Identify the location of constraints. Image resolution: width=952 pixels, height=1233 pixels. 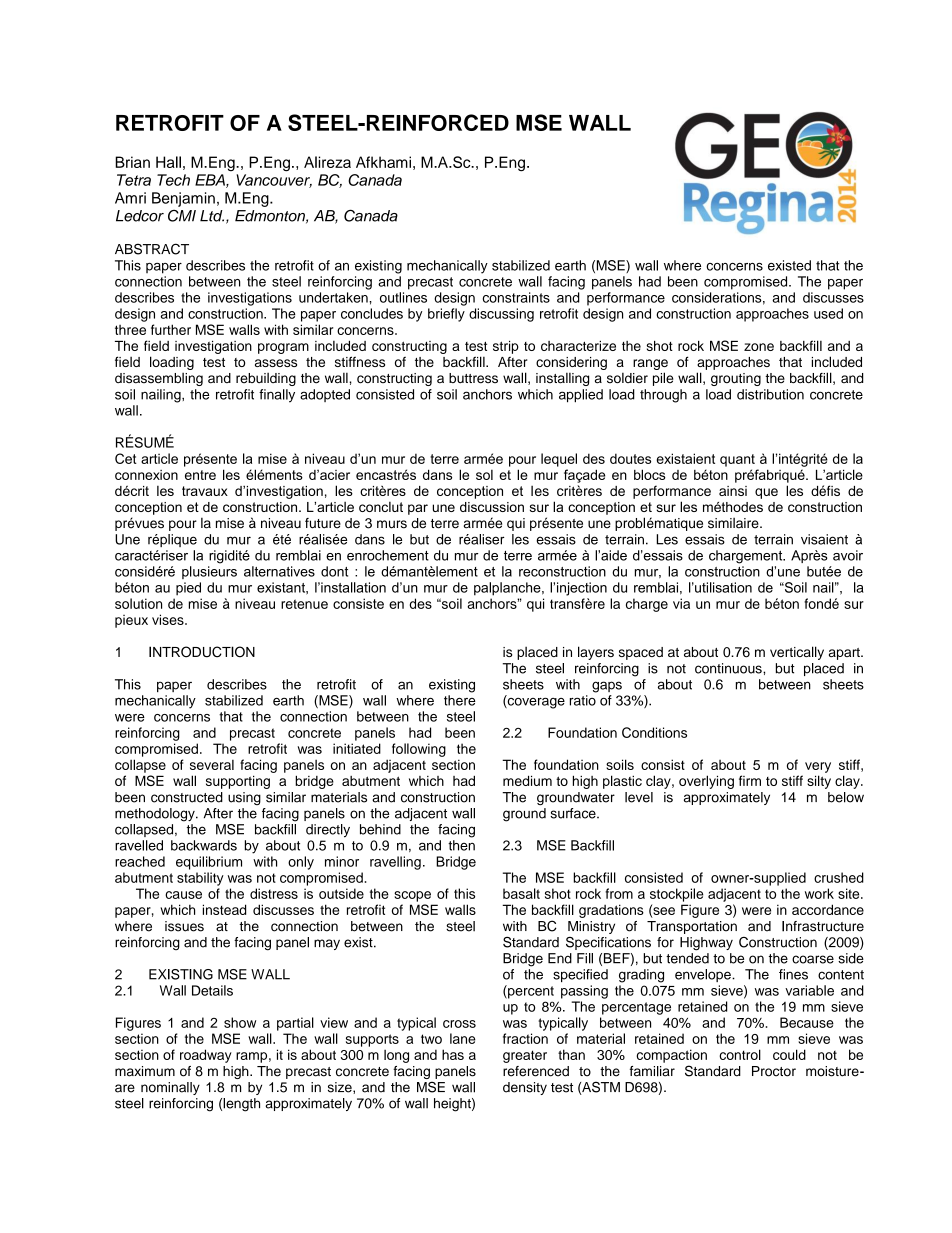
(516, 297).
